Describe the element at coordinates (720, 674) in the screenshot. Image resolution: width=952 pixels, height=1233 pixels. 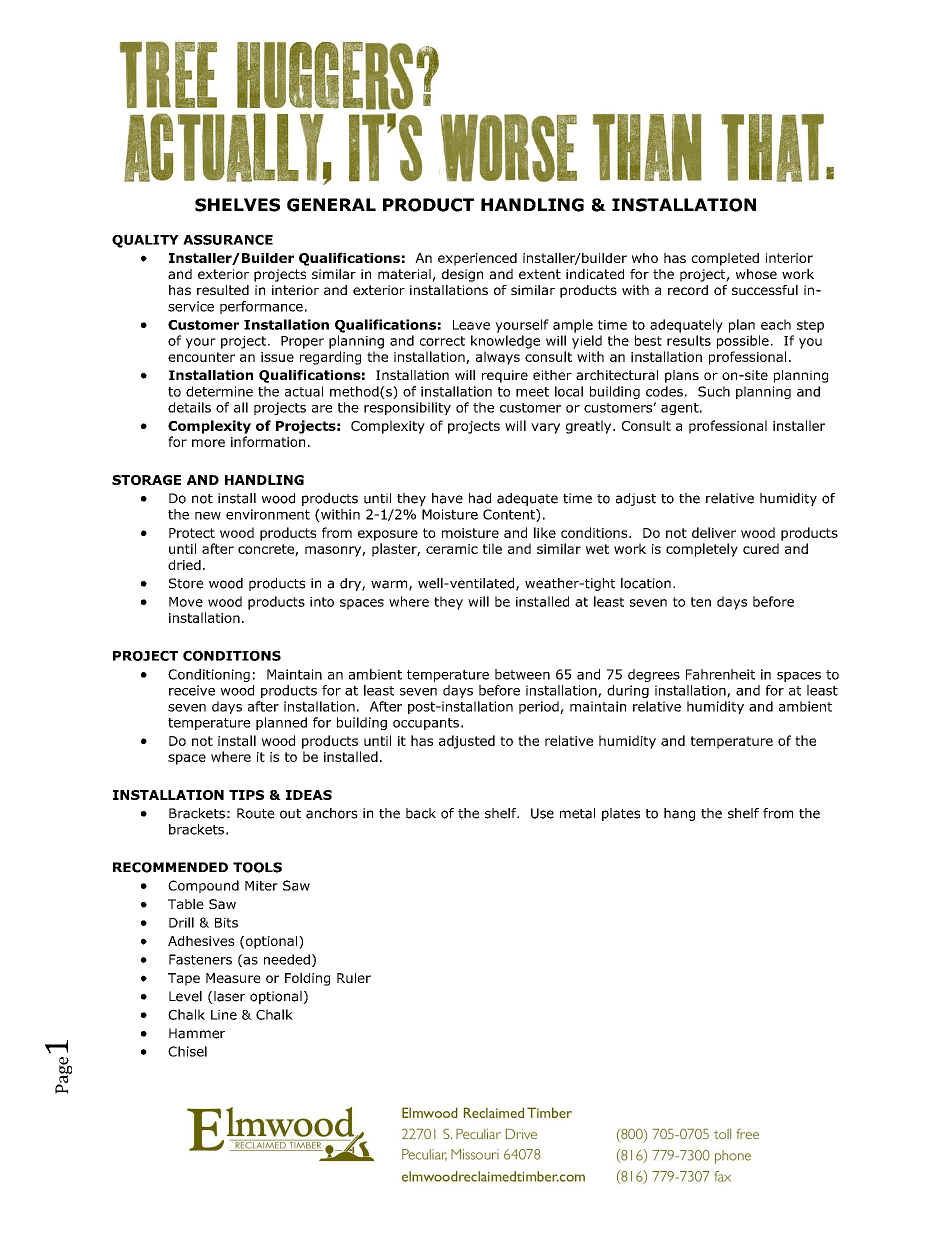
I see `Fahrenheit` at that location.
